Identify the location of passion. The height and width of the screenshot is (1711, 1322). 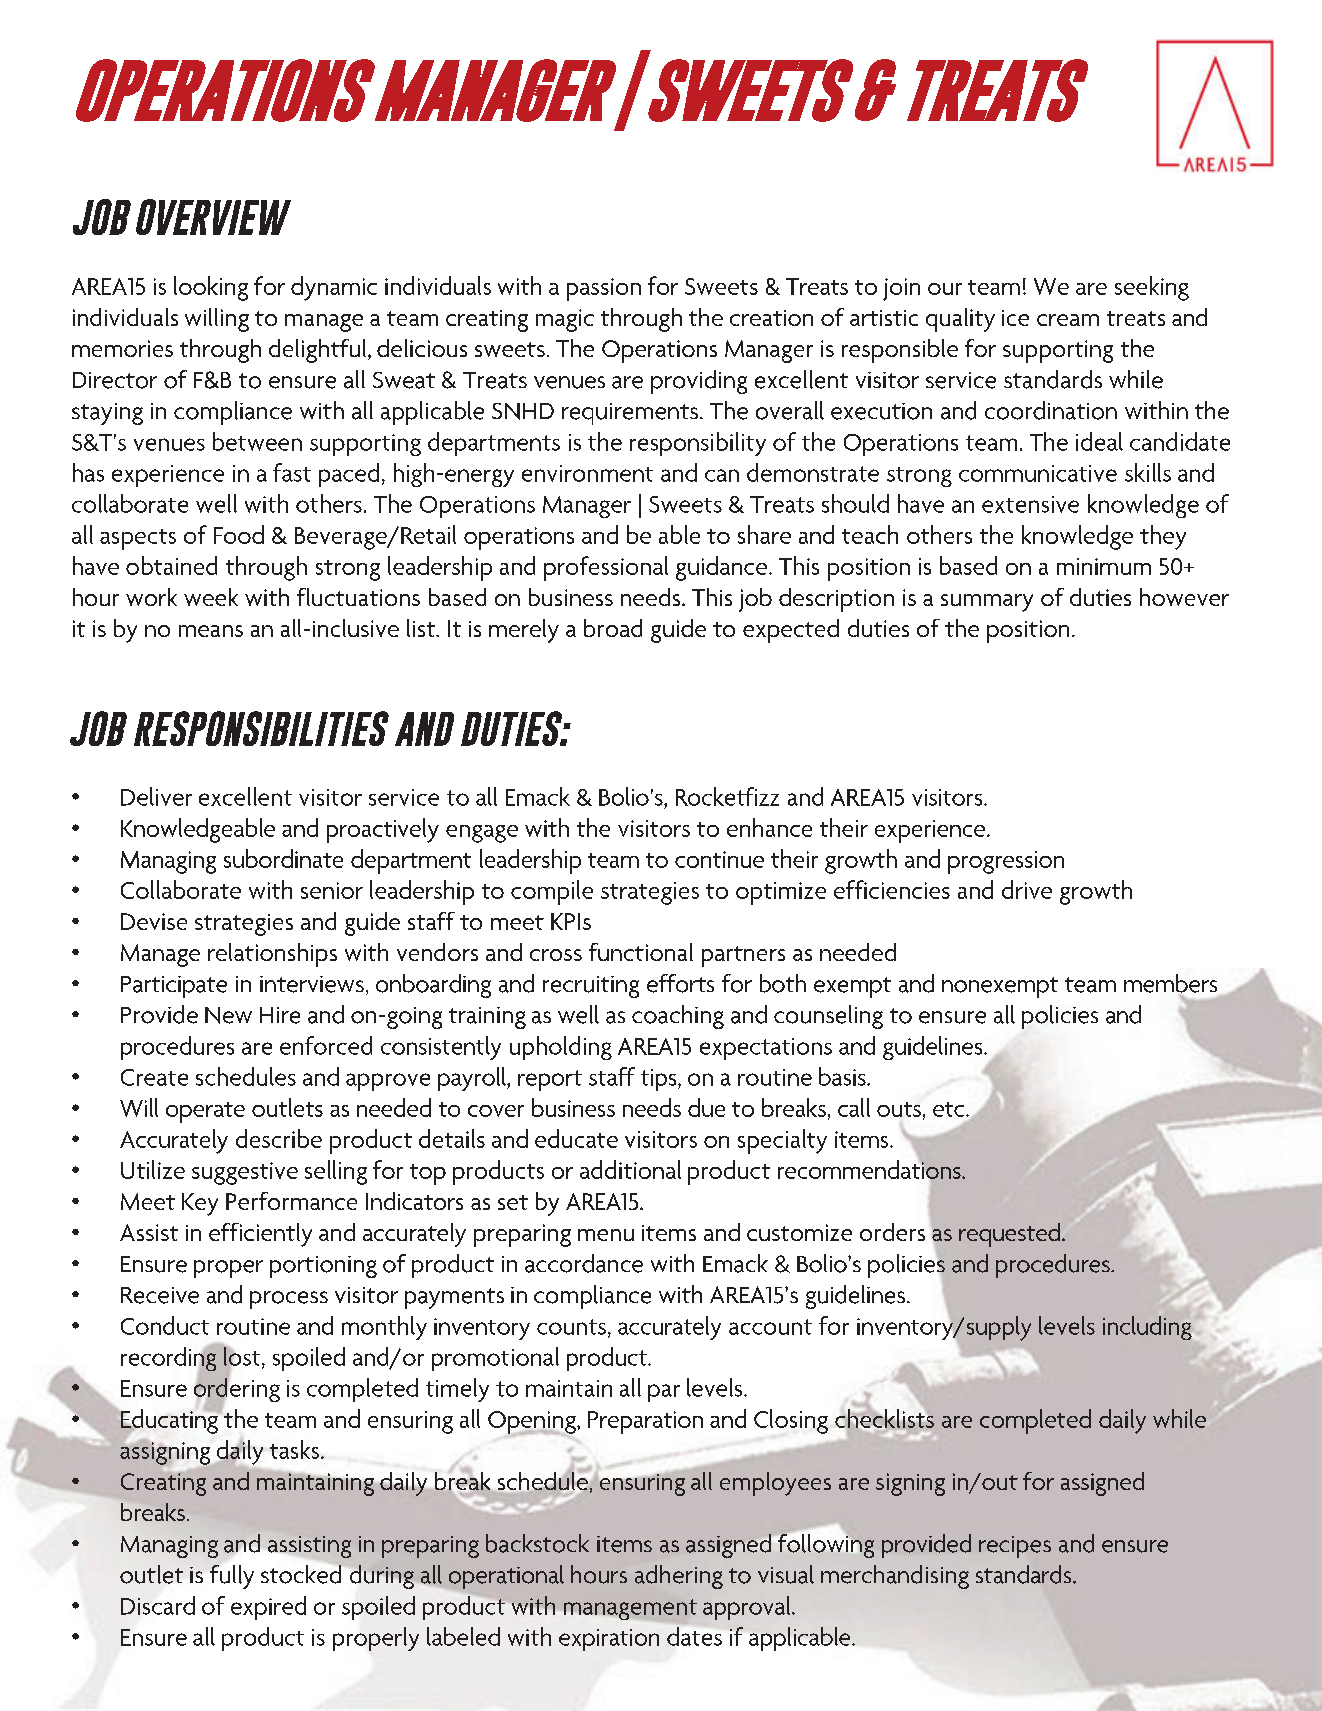
(604, 289).
